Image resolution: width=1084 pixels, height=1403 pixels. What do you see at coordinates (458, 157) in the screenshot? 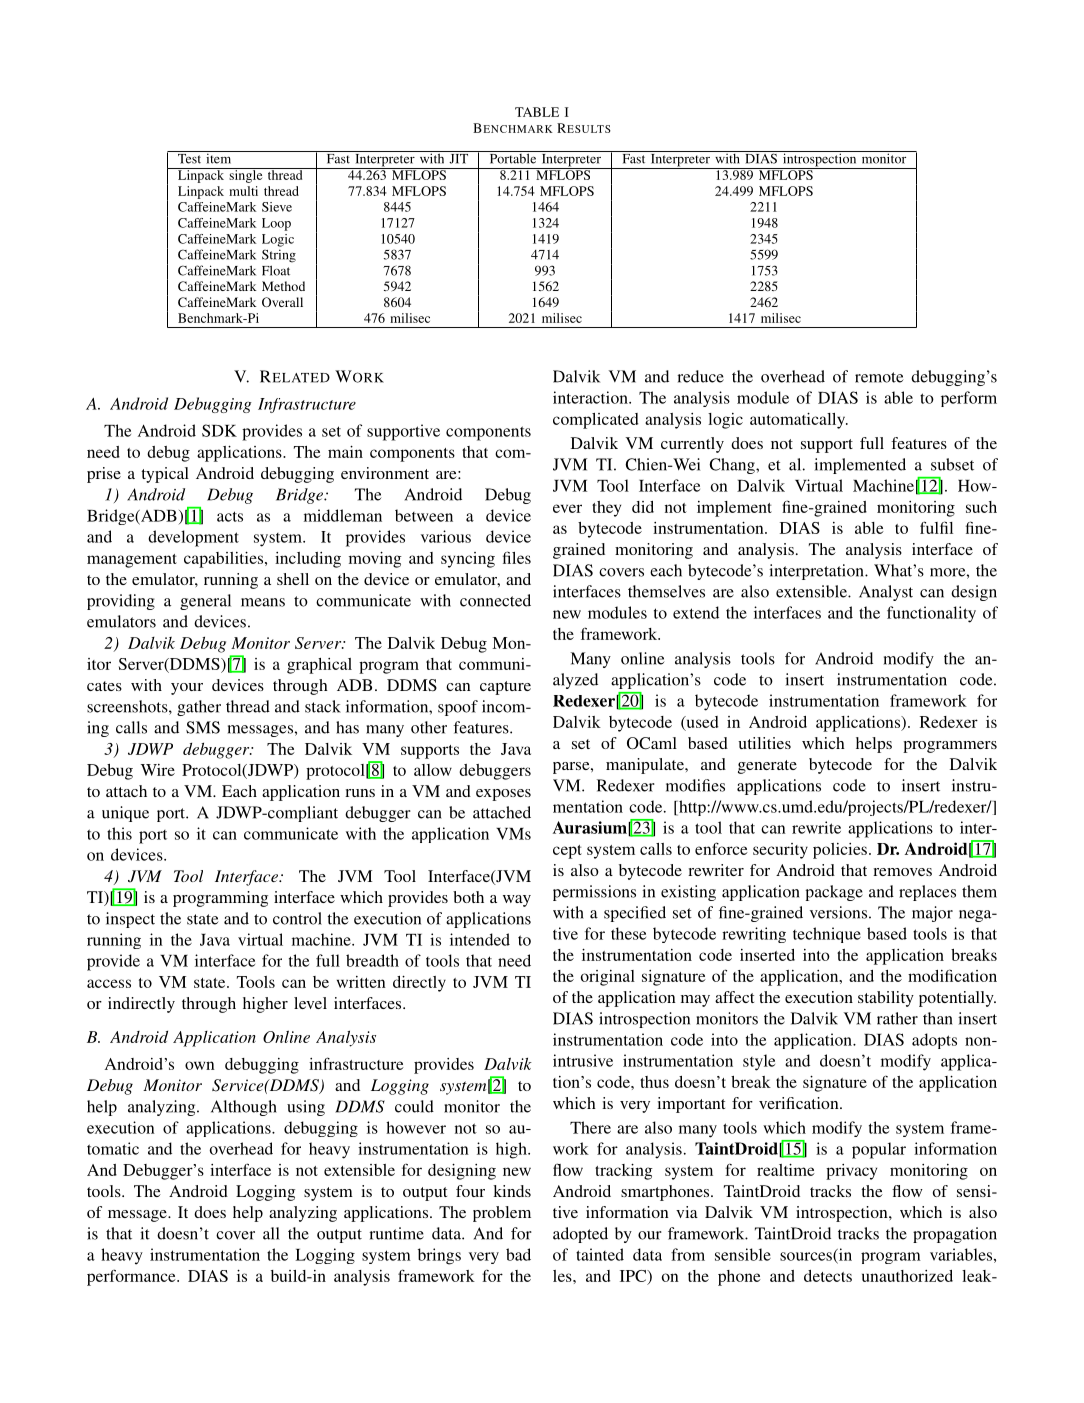
I see `JIT` at bounding box center [458, 157].
